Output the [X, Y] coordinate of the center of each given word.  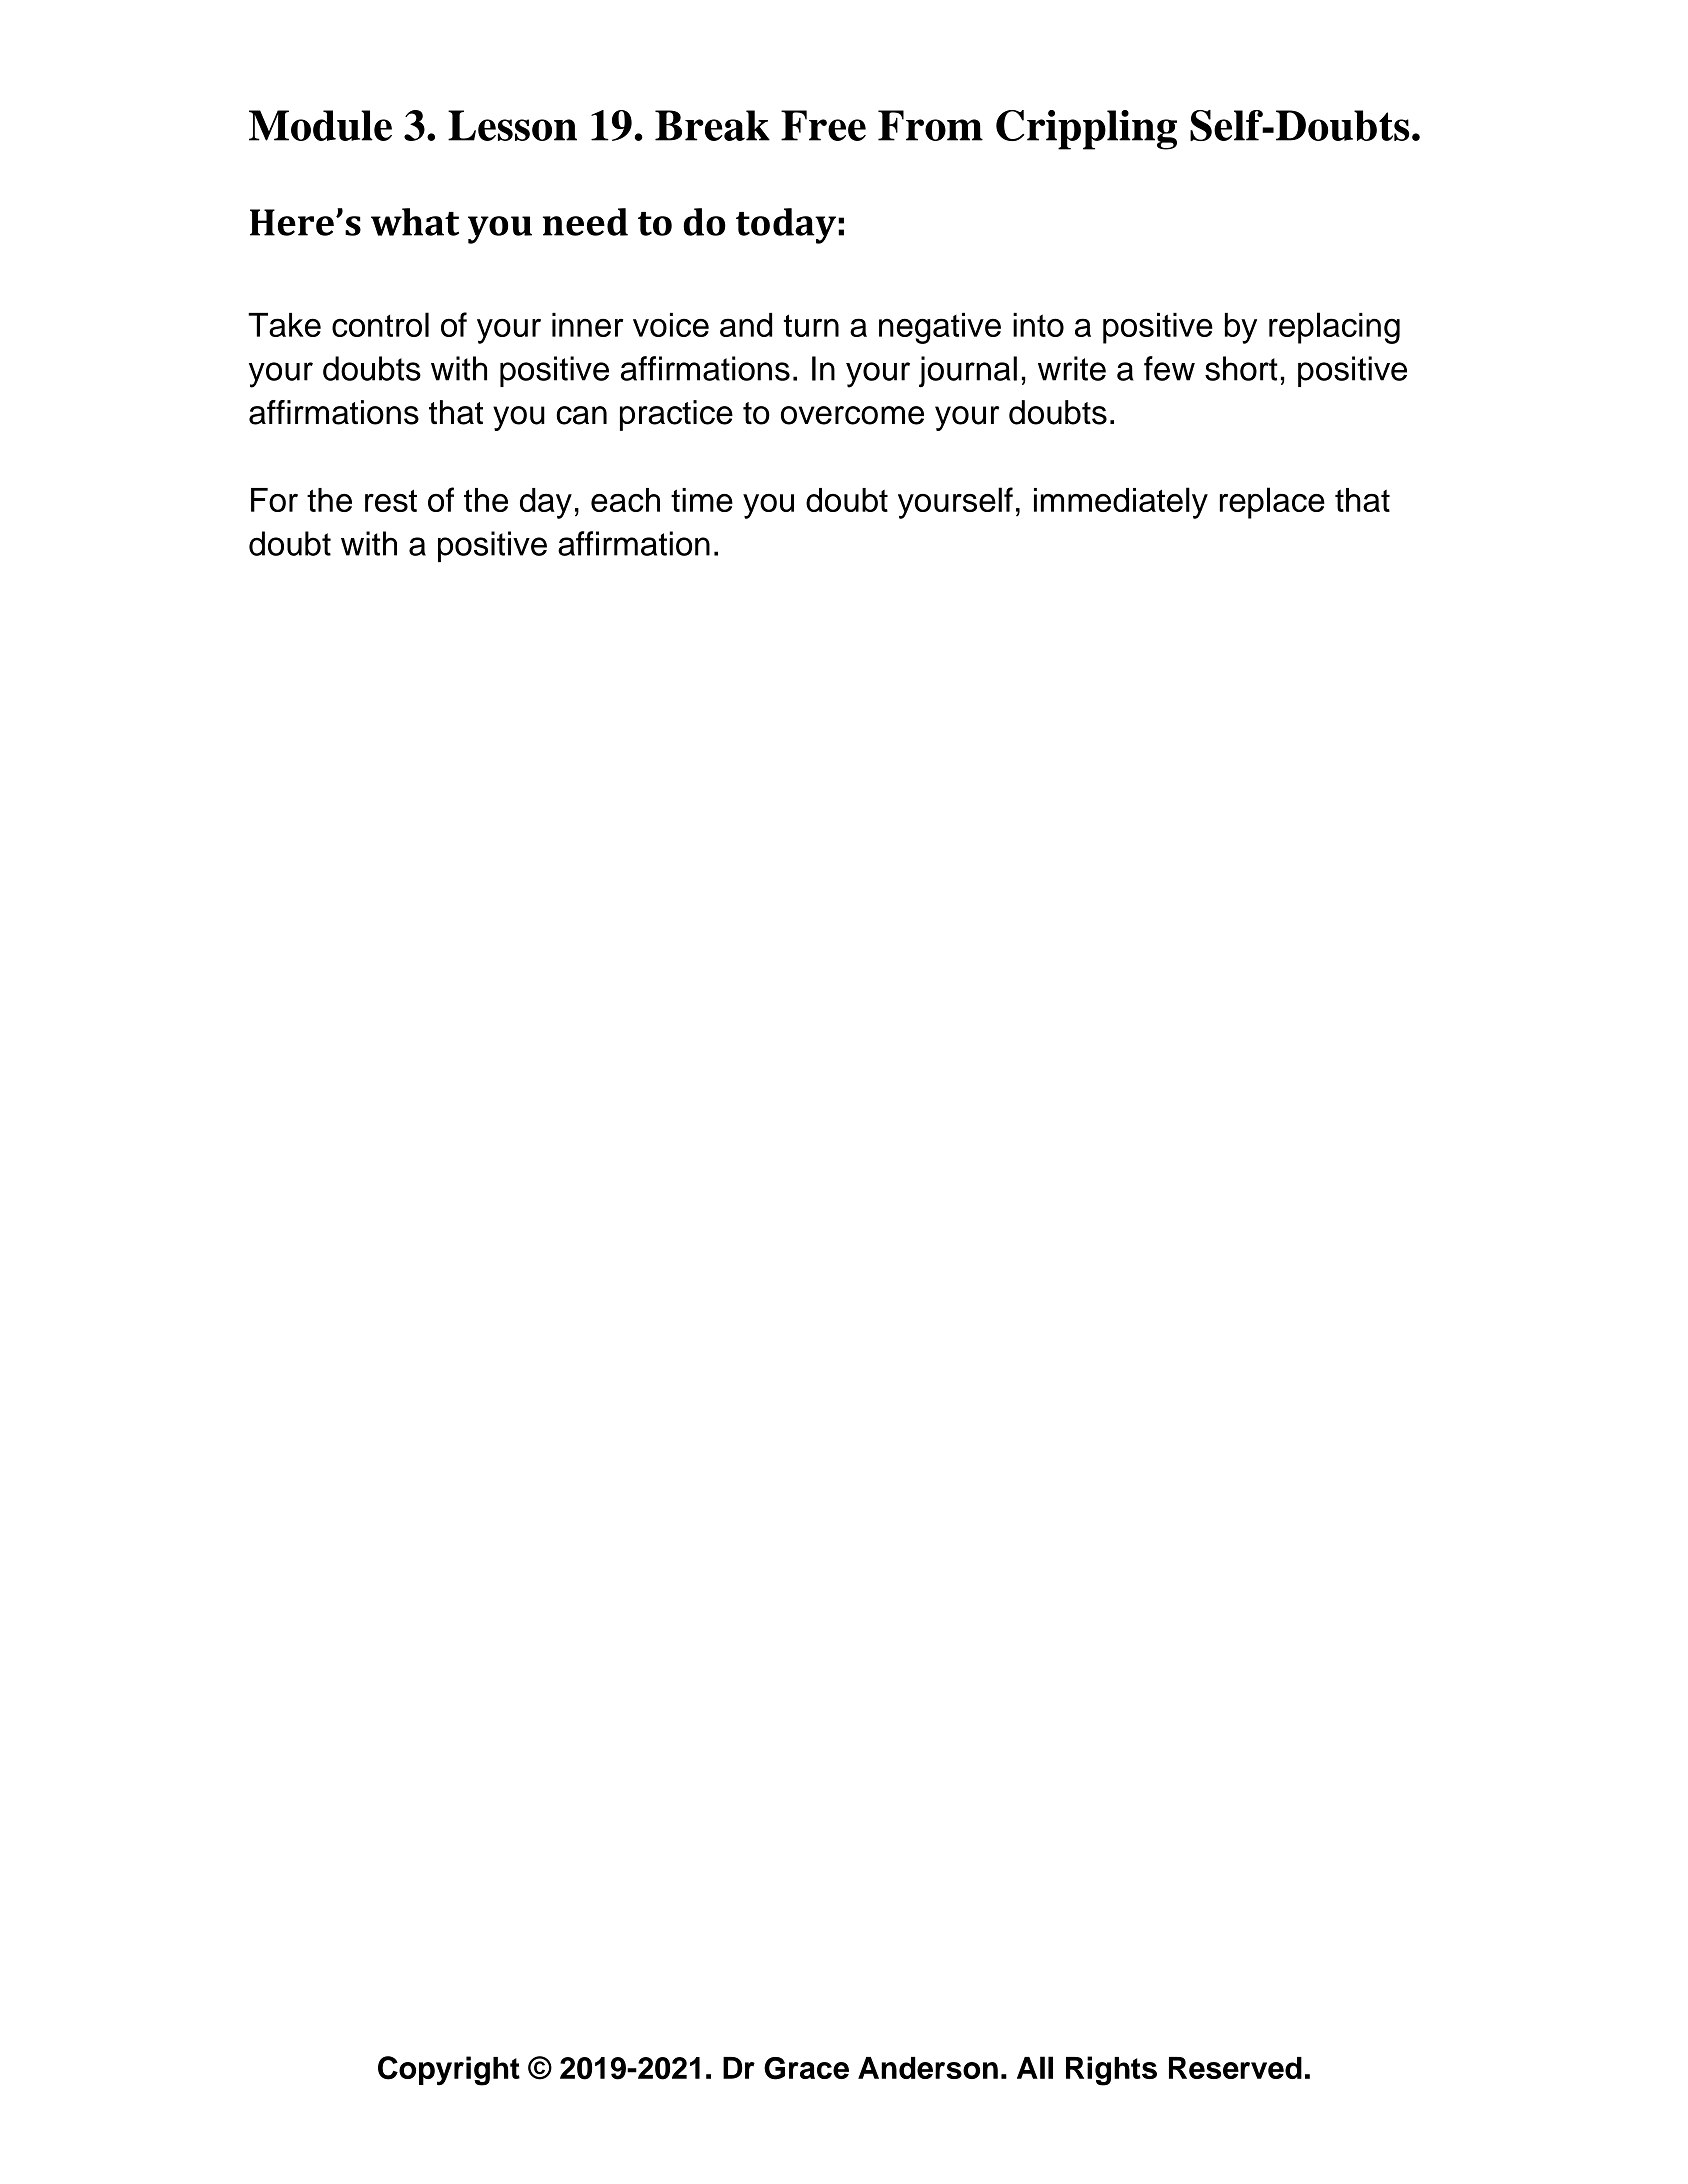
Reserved [1235, 2068]
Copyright [449, 2071]
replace [1272, 503]
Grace [806, 2068]
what [415, 222]
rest [391, 500]
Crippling [1086, 130]
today [786, 226]
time [702, 500]
